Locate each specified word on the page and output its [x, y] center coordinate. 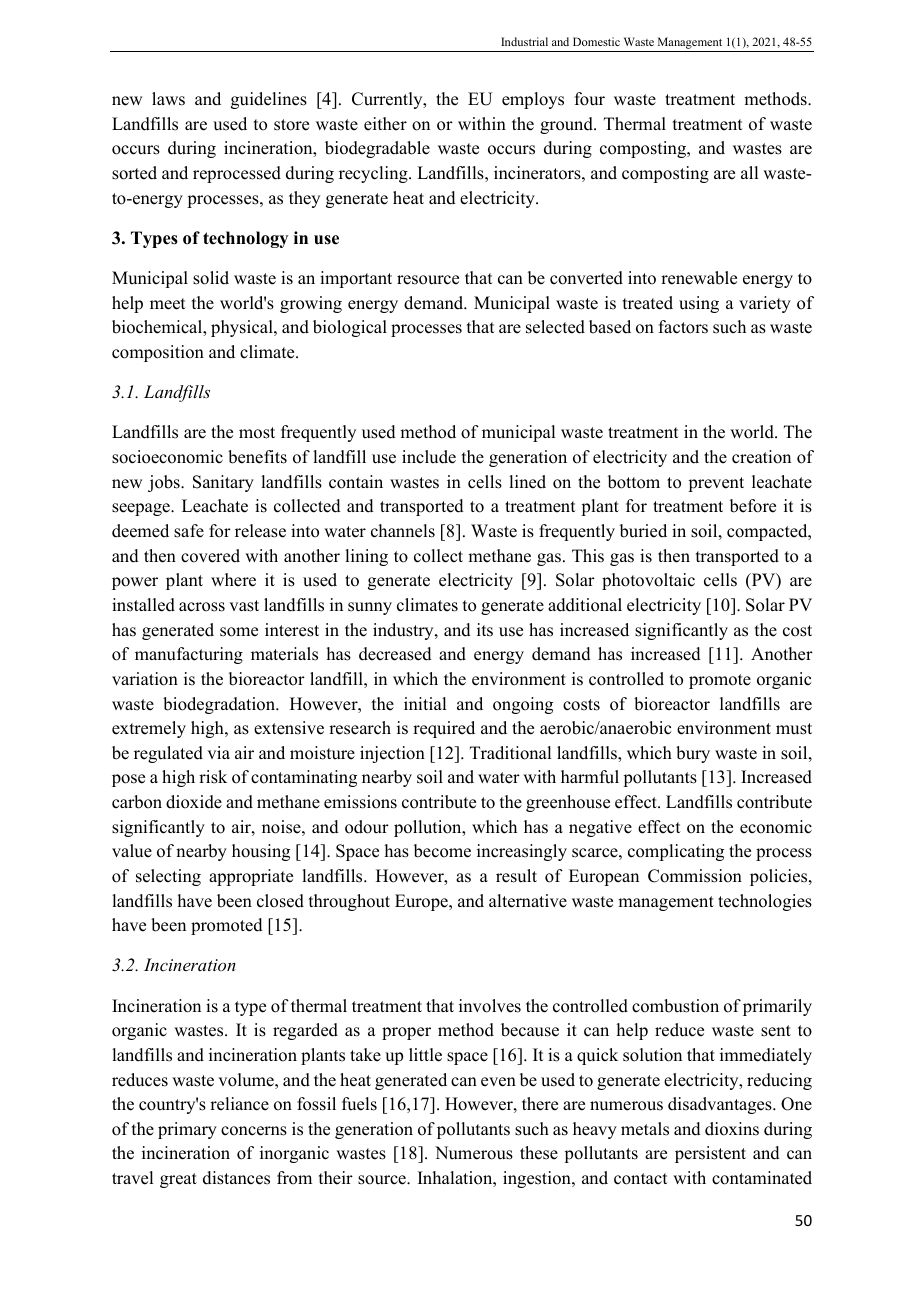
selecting [168, 877]
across [202, 607]
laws [168, 99]
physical [243, 328]
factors [683, 327]
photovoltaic [648, 581]
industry [404, 631]
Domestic [596, 41]
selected [555, 327]
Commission [695, 876]
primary [187, 1130]
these [539, 1153]
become [442, 851]
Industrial [524, 41]
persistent [710, 1154]
